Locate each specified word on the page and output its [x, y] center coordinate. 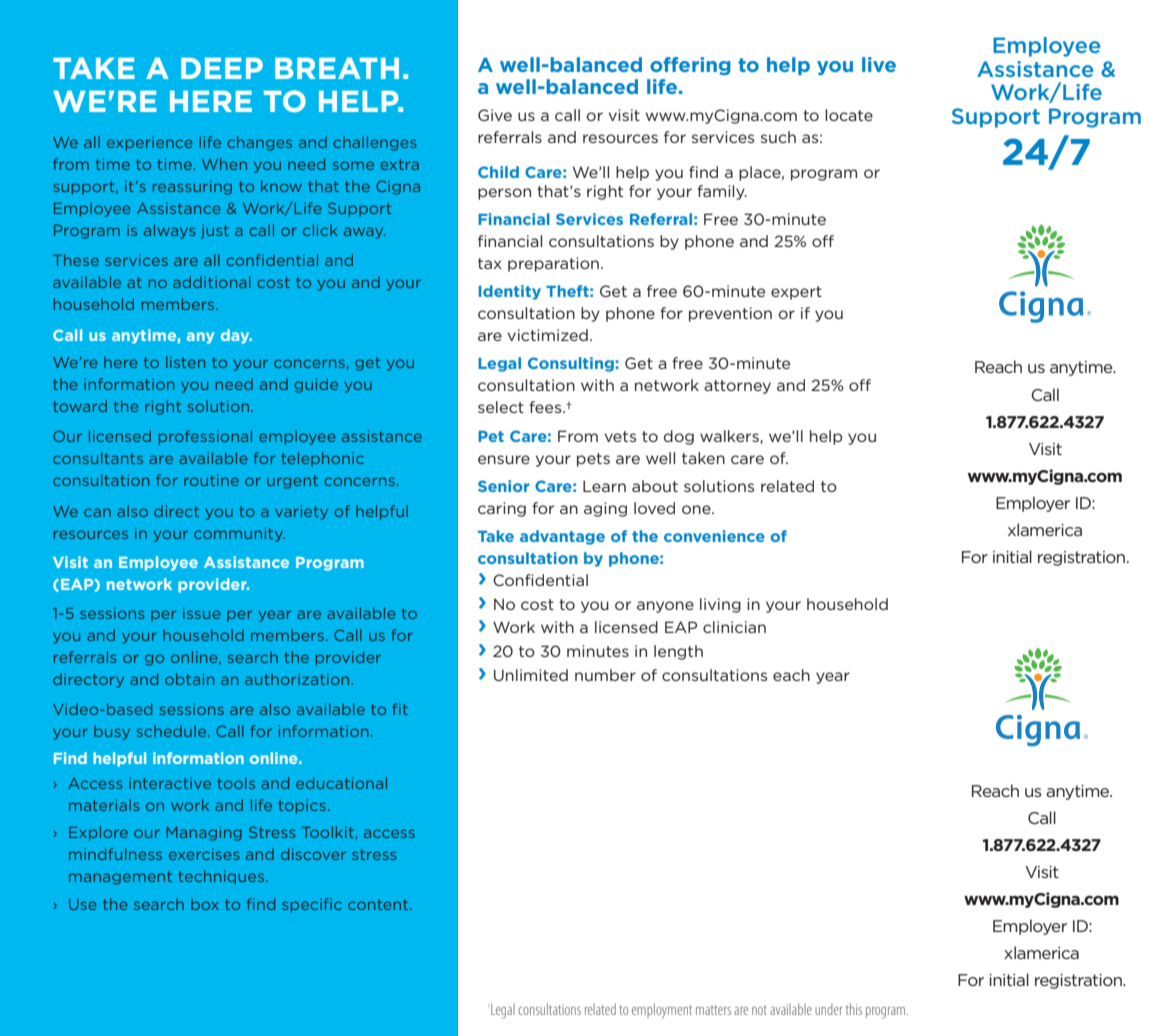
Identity [510, 292]
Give [495, 115]
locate [849, 115]
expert [796, 293]
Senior [504, 486]
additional [211, 282]
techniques [222, 877]
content [379, 904]
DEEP [222, 68]
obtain [189, 679]
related [787, 486]
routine [211, 480]
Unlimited [531, 675]
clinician [734, 627]
